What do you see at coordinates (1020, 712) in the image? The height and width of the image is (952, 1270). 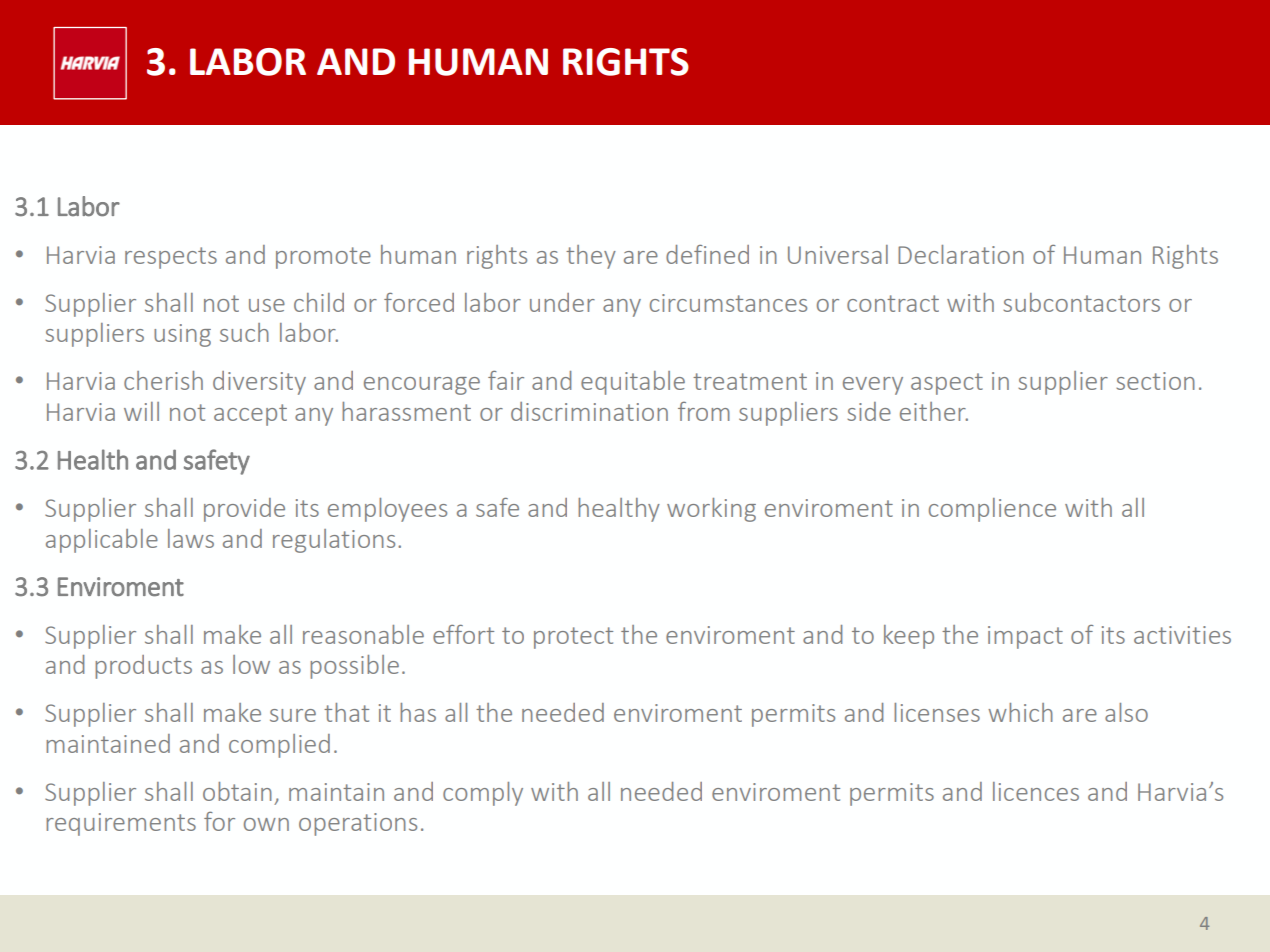 I see `which` at bounding box center [1020, 712].
